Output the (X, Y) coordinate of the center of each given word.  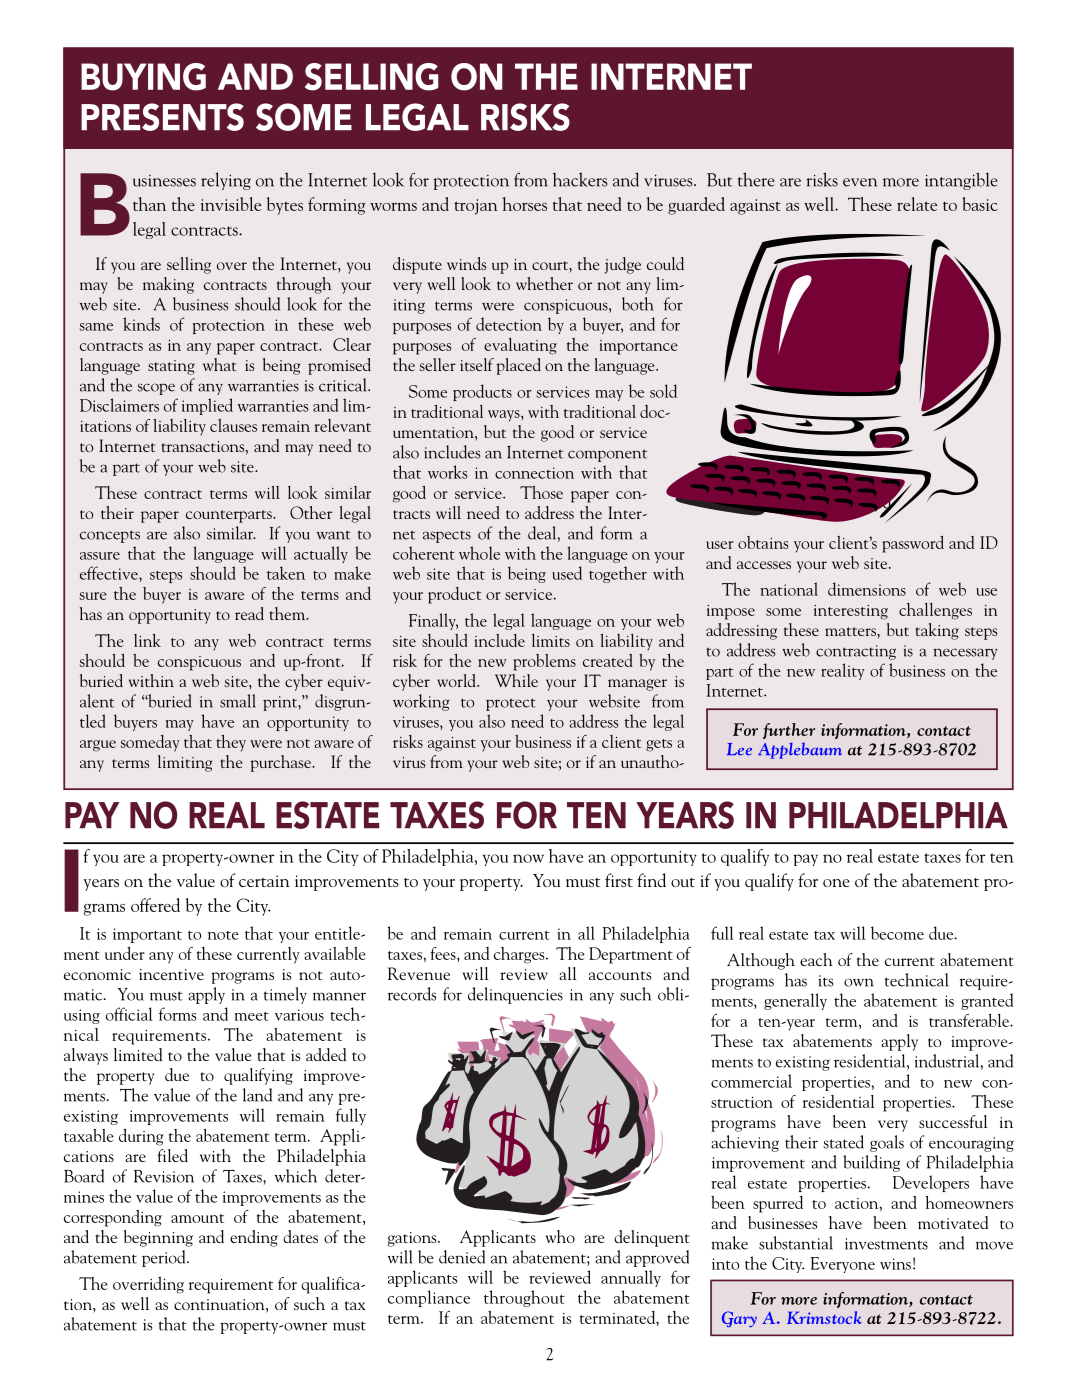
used (567, 573)
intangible (961, 181)
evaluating (520, 346)
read (249, 613)
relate (917, 204)
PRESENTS (162, 117)
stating (171, 367)
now (528, 858)
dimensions (867, 589)
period (165, 1258)
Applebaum (800, 750)
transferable (970, 1020)
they (231, 743)
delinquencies (515, 995)
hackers (580, 179)
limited (138, 1054)
